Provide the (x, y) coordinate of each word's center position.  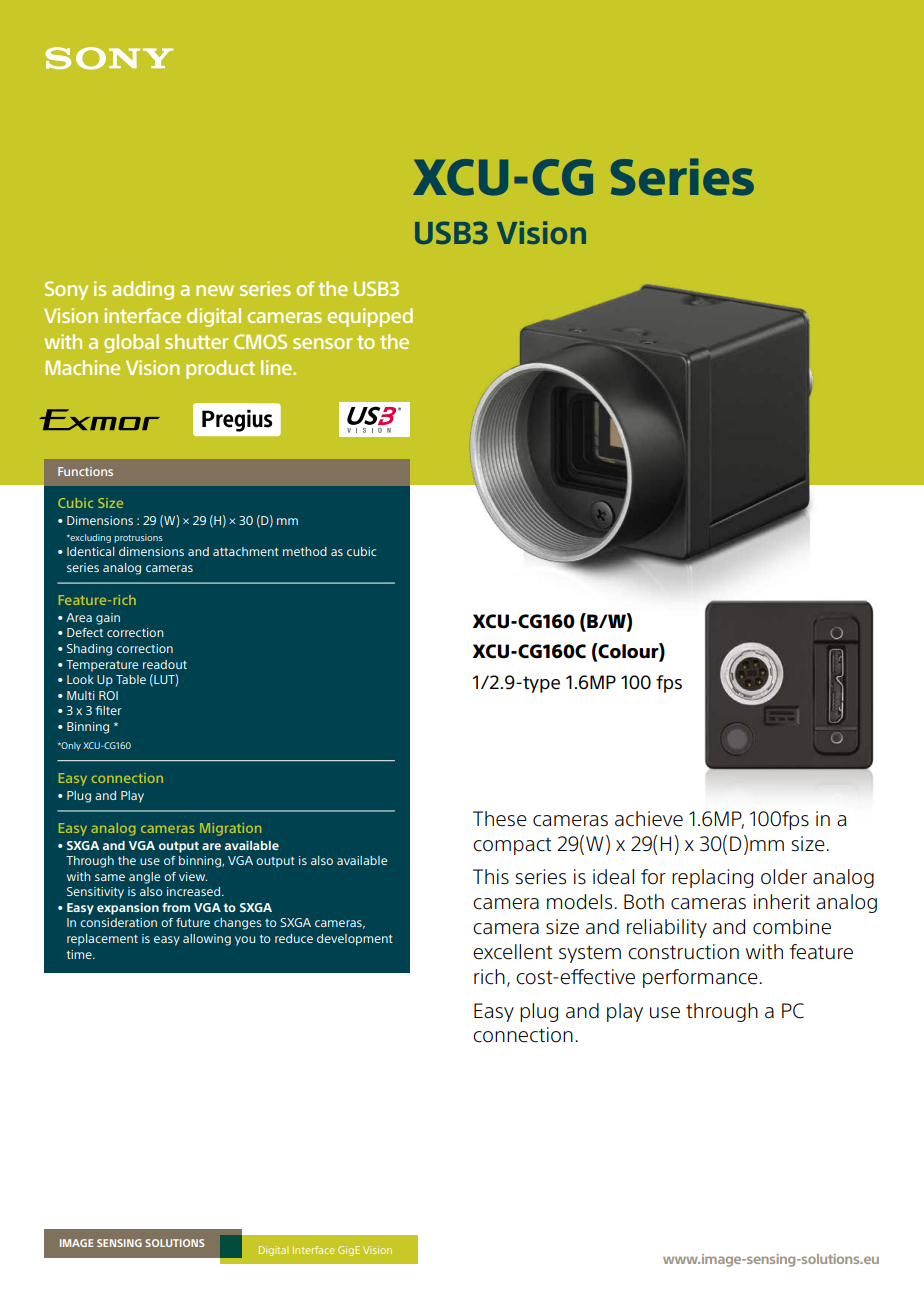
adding (143, 290)
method (305, 551)
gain (108, 619)
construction (683, 952)
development (355, 940)
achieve (649, 819)
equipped (370, 317)
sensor (323, 343)
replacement (102, 940)
